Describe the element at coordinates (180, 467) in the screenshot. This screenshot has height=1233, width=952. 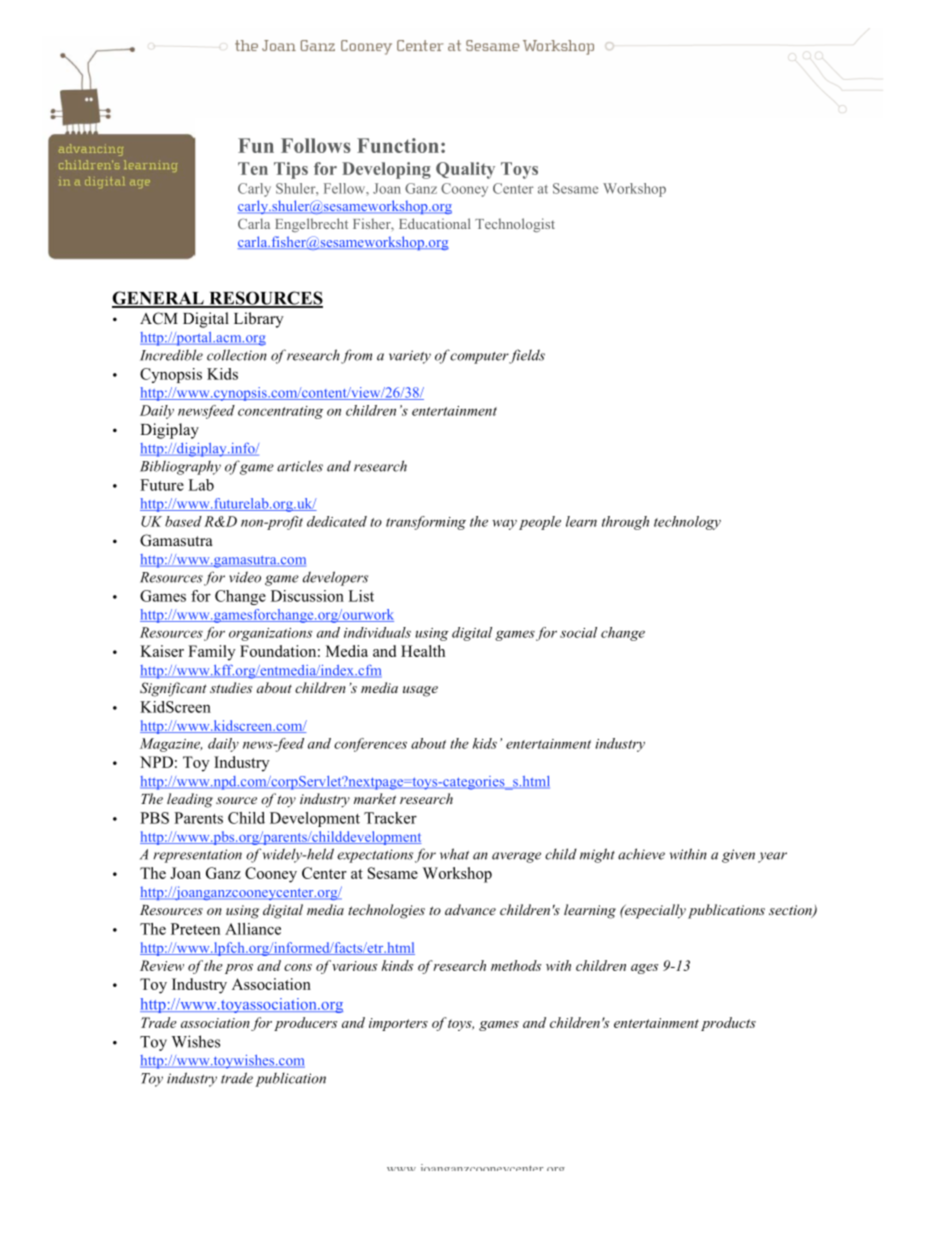
I see `Bibliography` at that location.
